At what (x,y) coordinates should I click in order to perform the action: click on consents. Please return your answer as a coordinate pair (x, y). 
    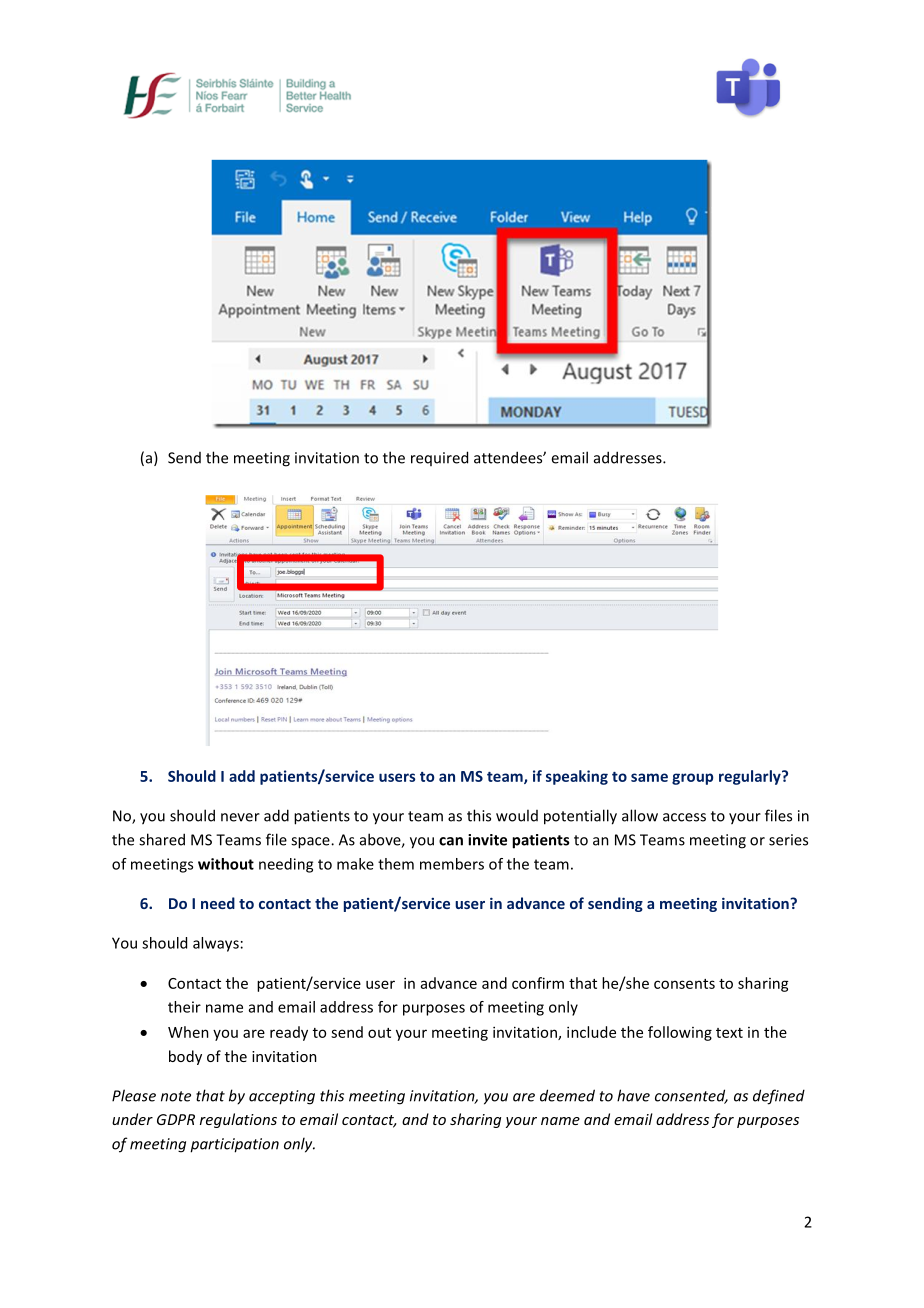
    Looking at the image, I should click on (684, 984).
